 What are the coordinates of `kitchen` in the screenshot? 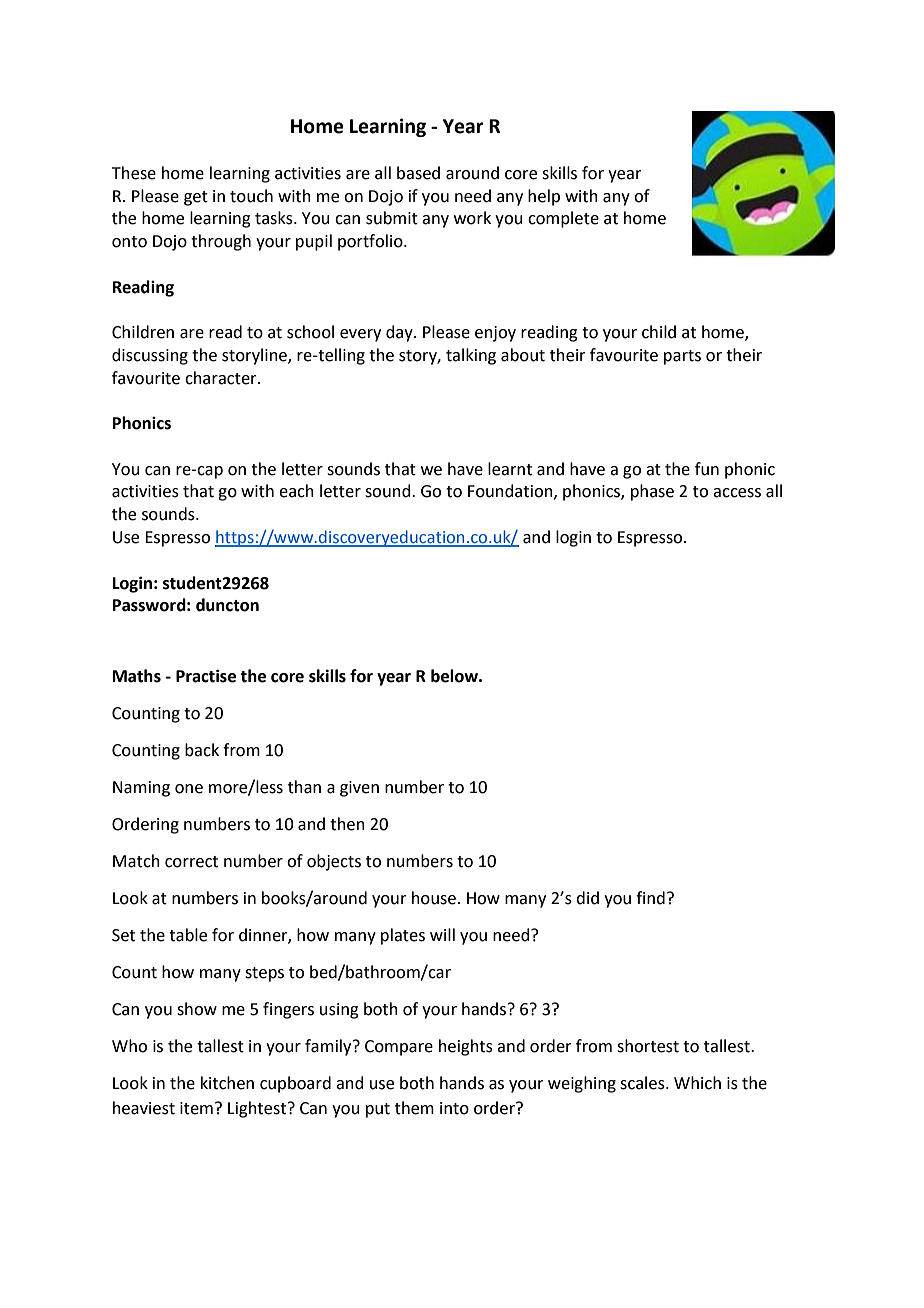 It's located at (227, 1083).
